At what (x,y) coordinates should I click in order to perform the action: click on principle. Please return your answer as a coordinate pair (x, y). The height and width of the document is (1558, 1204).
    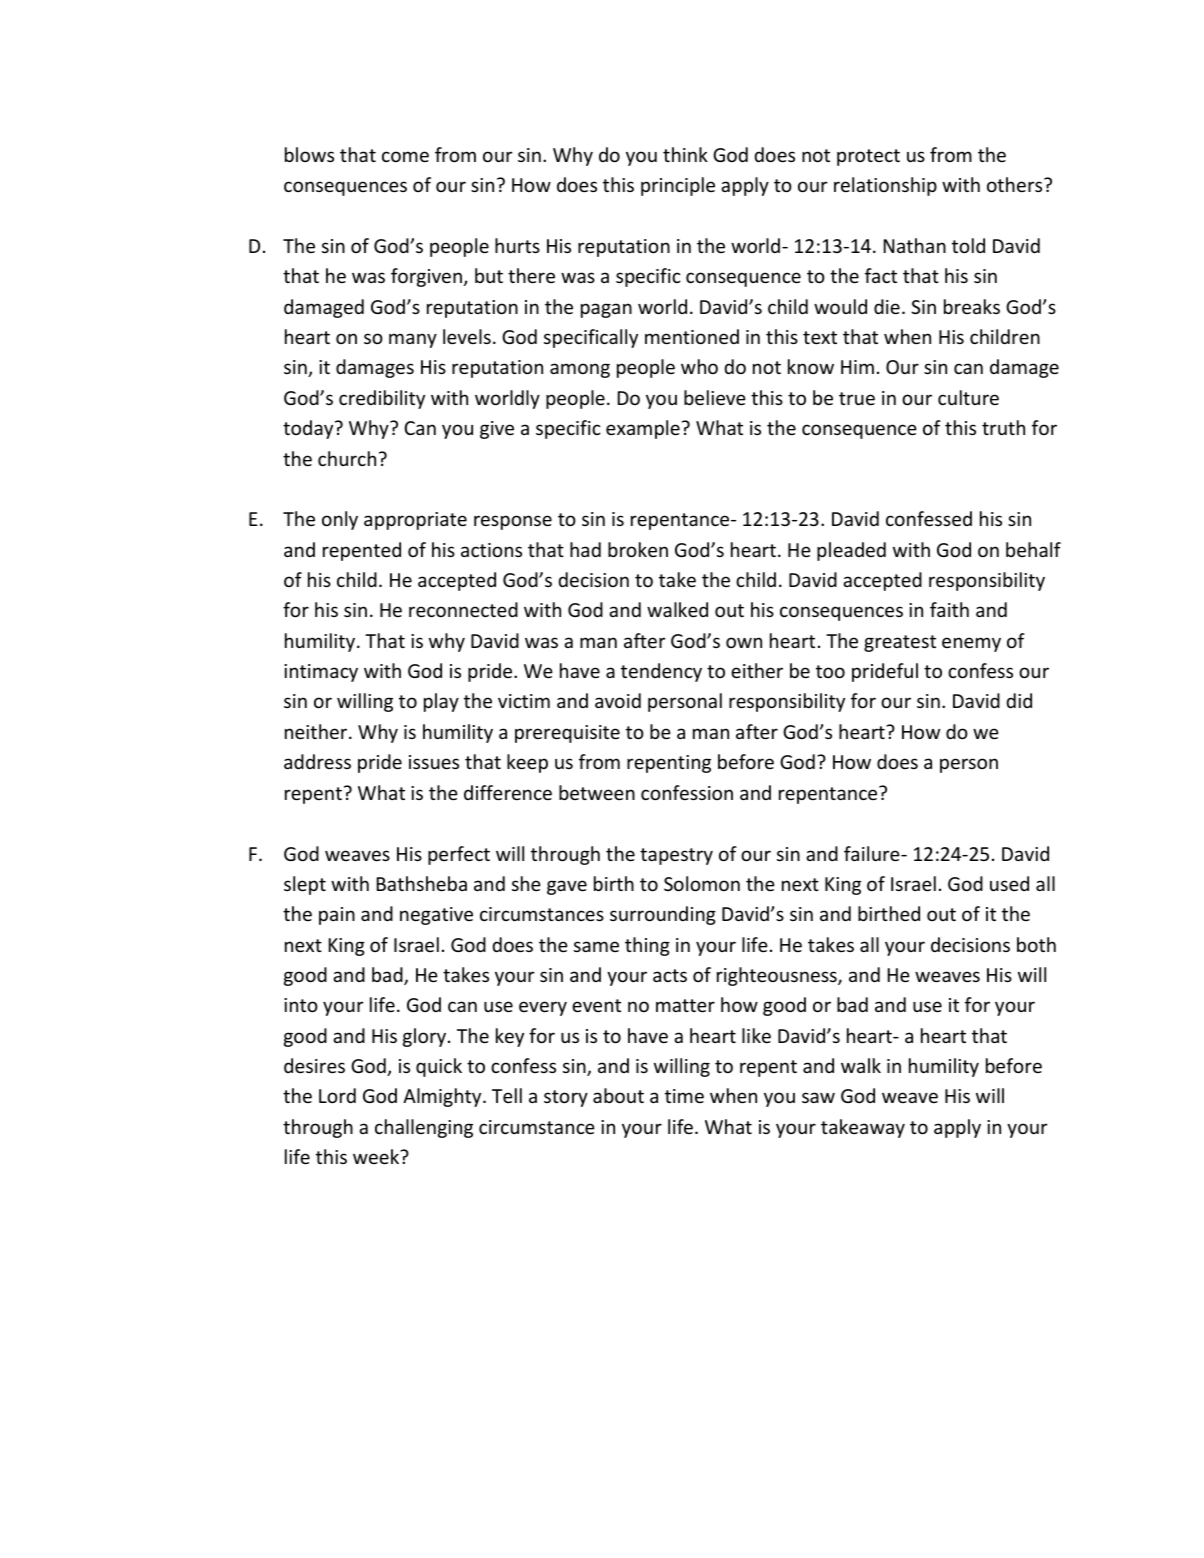
    Looking at the image, I should click on (678, 186).
